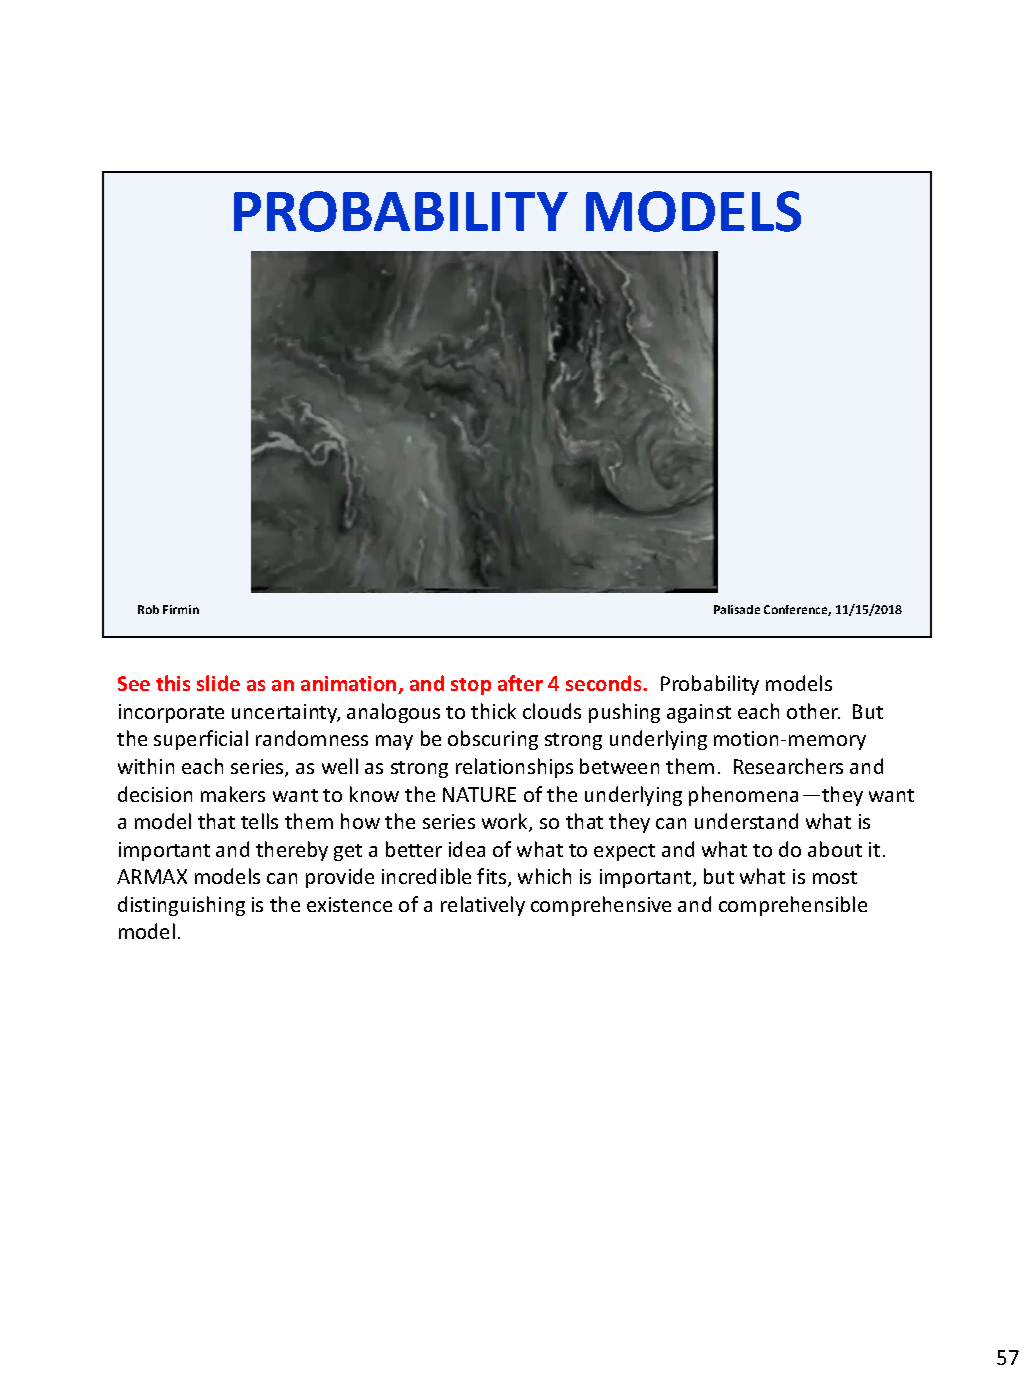 The height and width of the screenshot is (1378, 1034). I want to click on against, so click(699, 713).
